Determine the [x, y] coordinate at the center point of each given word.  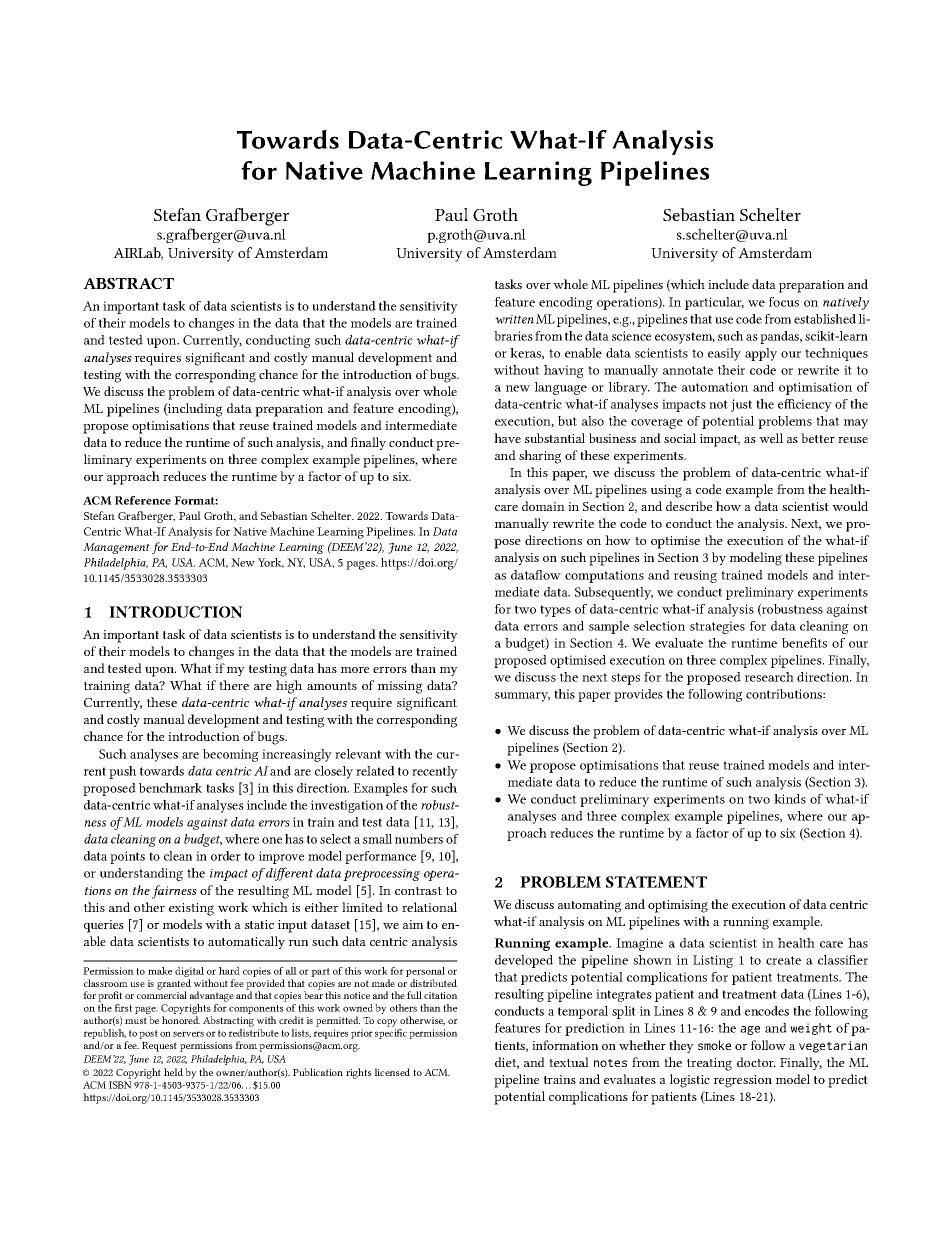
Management [116, 548]
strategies [717, 627]
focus [784, 302]
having [564, 371]
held [173, 1072]
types [555, 611]
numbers [419, 839]
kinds [790, 799]
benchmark [170, 788]
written [514, 319]
